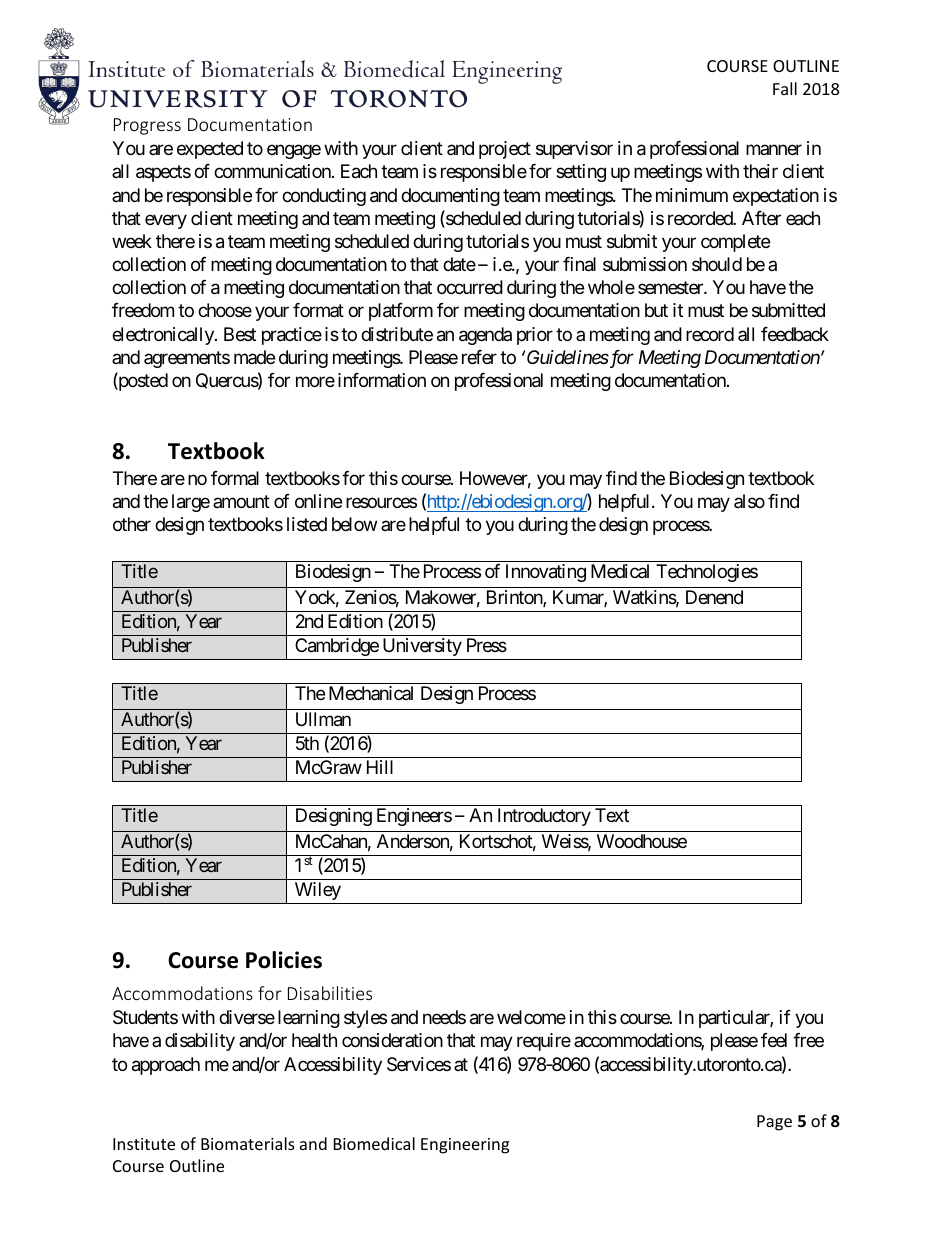 Image resolution: width=952 pixels, height=1233 pixels. Describe the element at coordinates (749, 501) in the screenshot. I see `also` at that location.
